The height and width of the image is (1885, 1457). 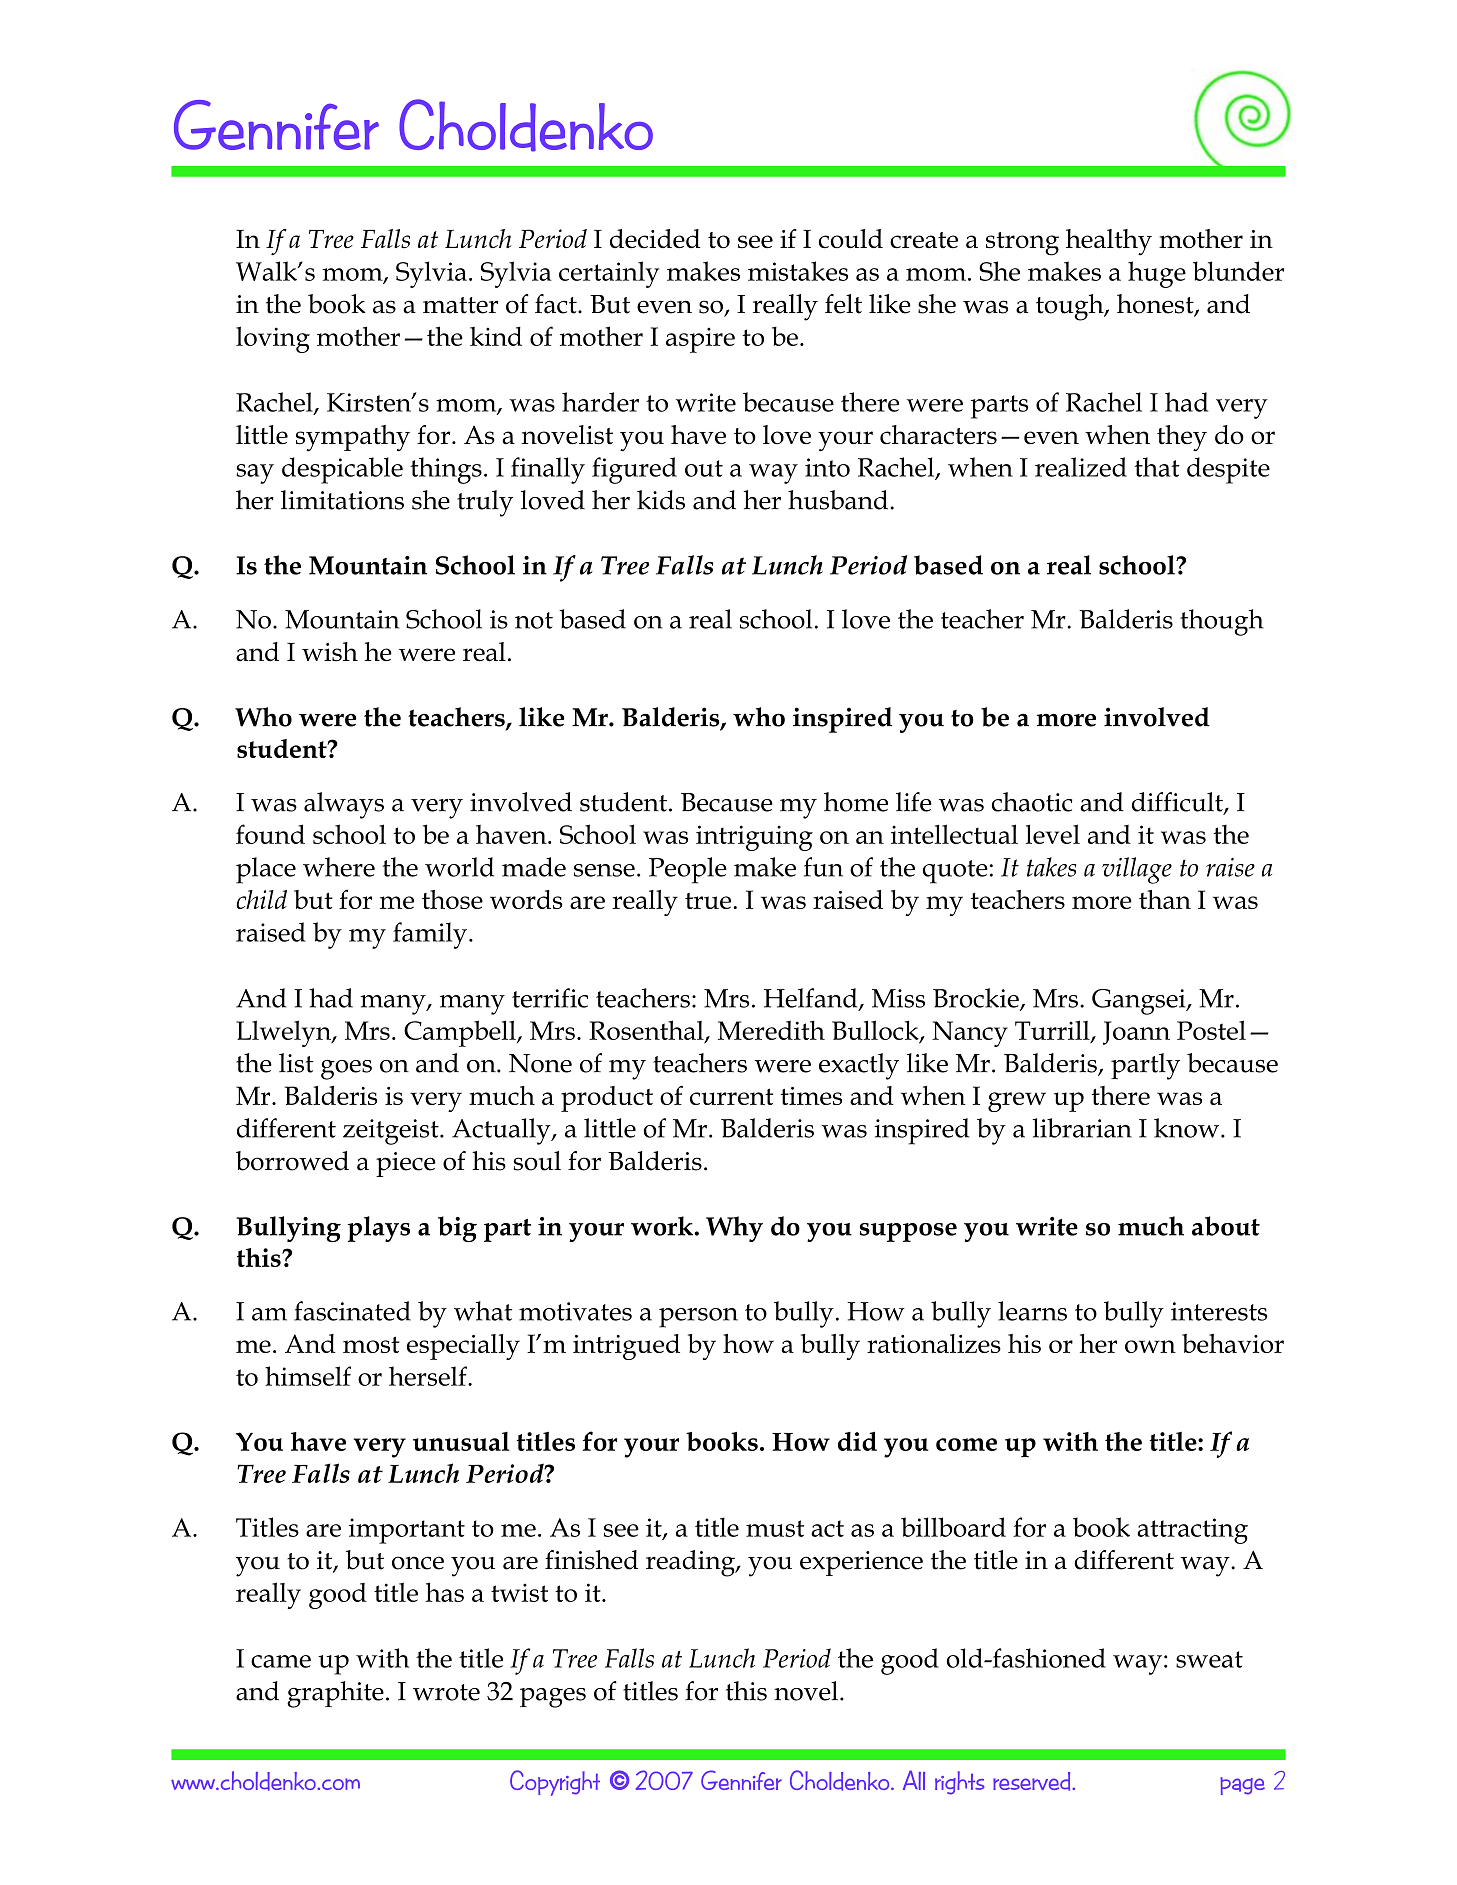 I want to click on matter, so click(x=460, y=305).
